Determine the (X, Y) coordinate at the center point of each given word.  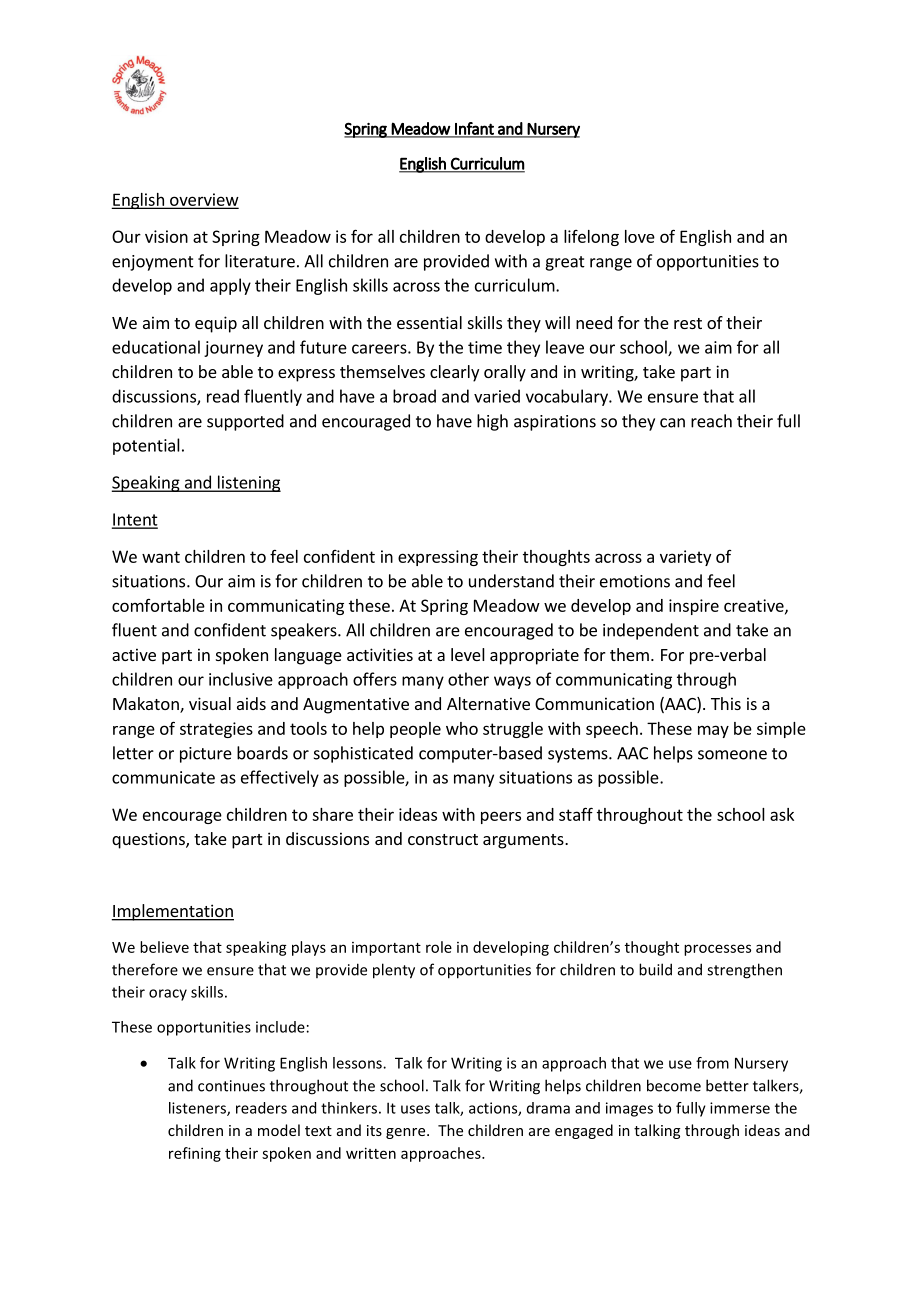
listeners (198, 1109)
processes (717, 950)
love (640, 236)
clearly (454, 373)
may (713, 731)
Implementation (172, 912)
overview (203, 200)
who (462, 728)
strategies (216, 730)
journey (233, 349)
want (161, 557)
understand (511, 581)
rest (688, 323)
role (439, 947)
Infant (474, 129)
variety (685, 558)
